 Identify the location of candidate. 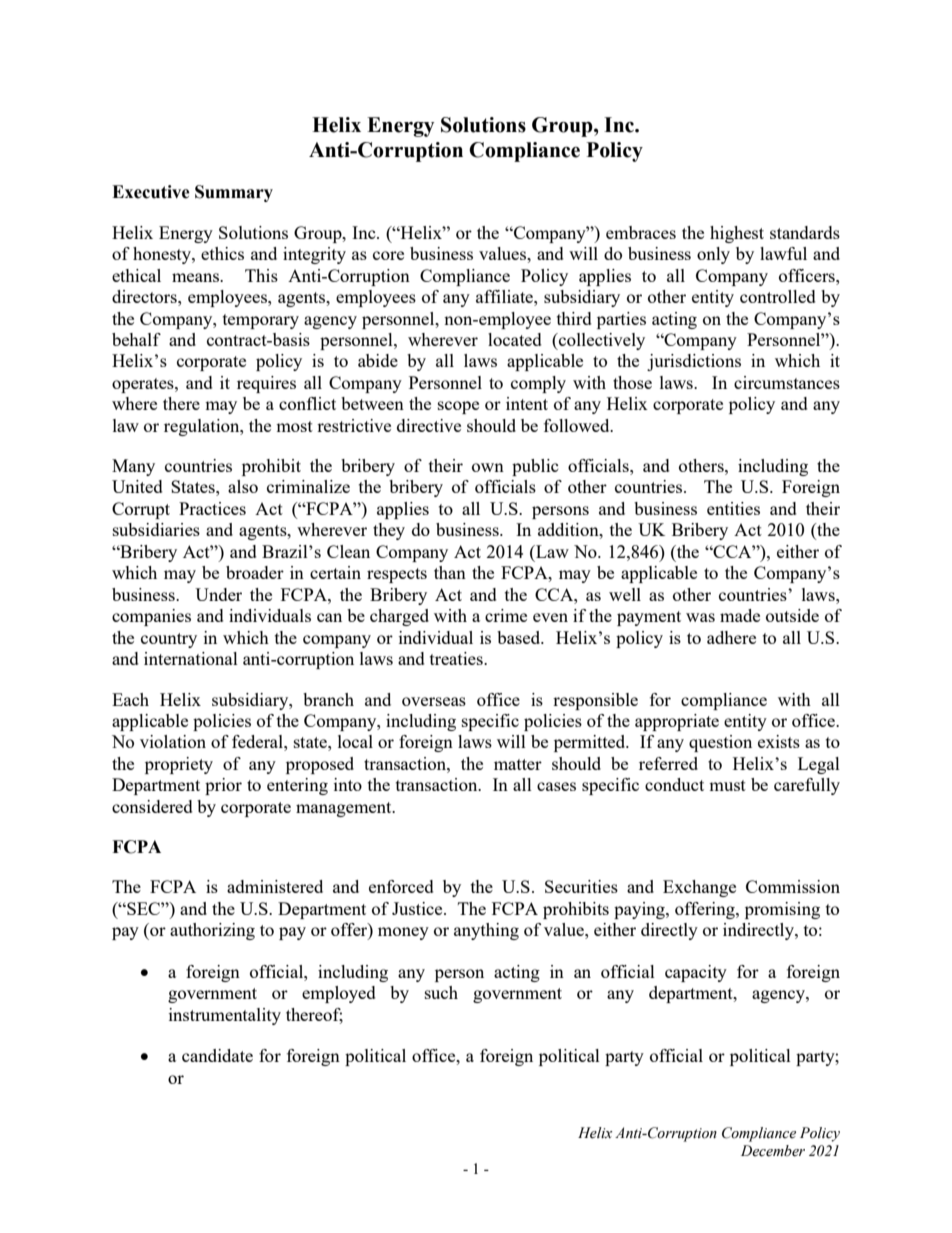
(217, 1055).
